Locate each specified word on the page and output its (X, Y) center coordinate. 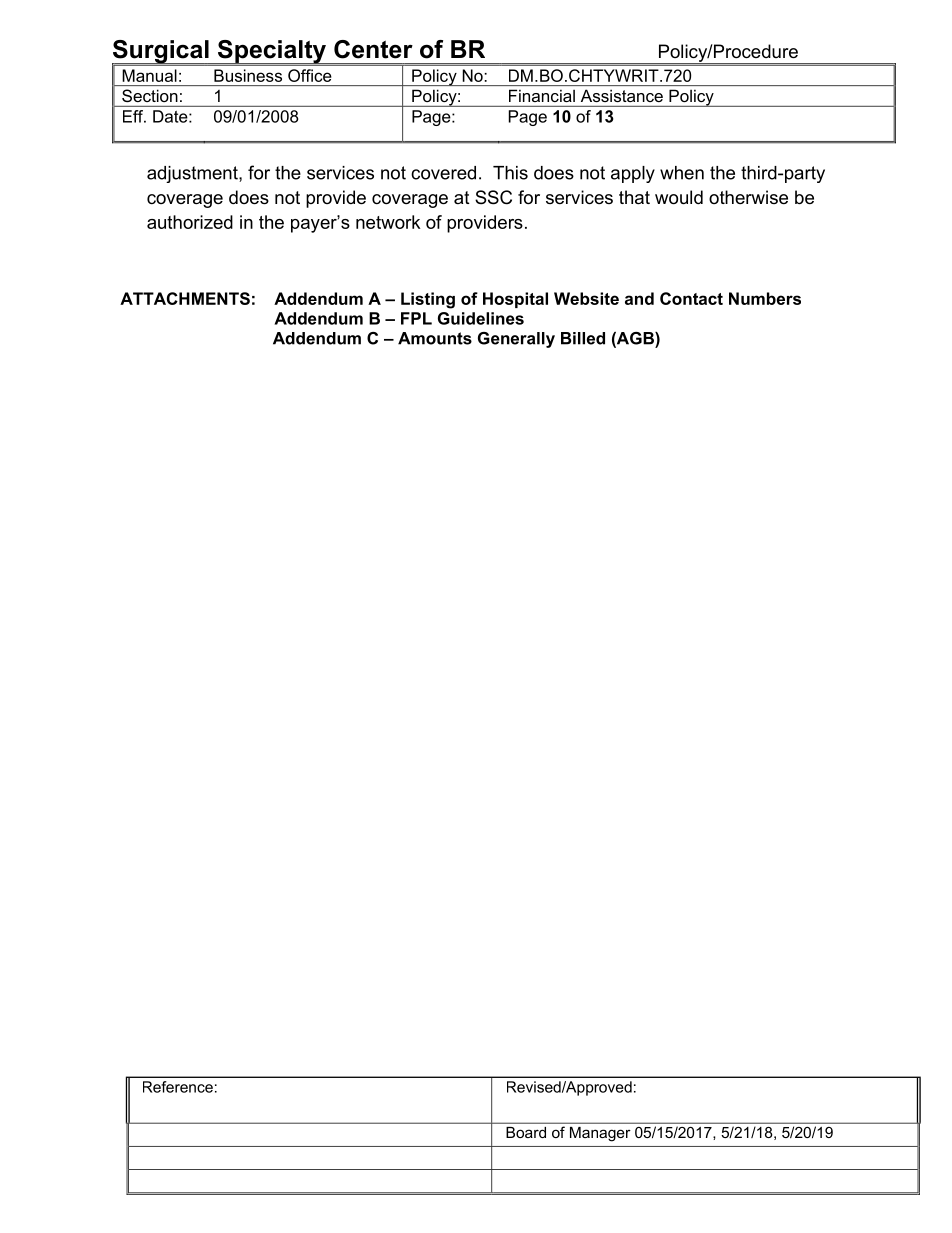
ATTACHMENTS (185, 298)
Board (526, 1132)
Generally (516, 340)
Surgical (161, 53)
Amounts (435, 338)
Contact (691, 298)
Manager (600, 1134)
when (682, 173)
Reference (178, 1087)
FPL (416, 318)
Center (373, 49)
